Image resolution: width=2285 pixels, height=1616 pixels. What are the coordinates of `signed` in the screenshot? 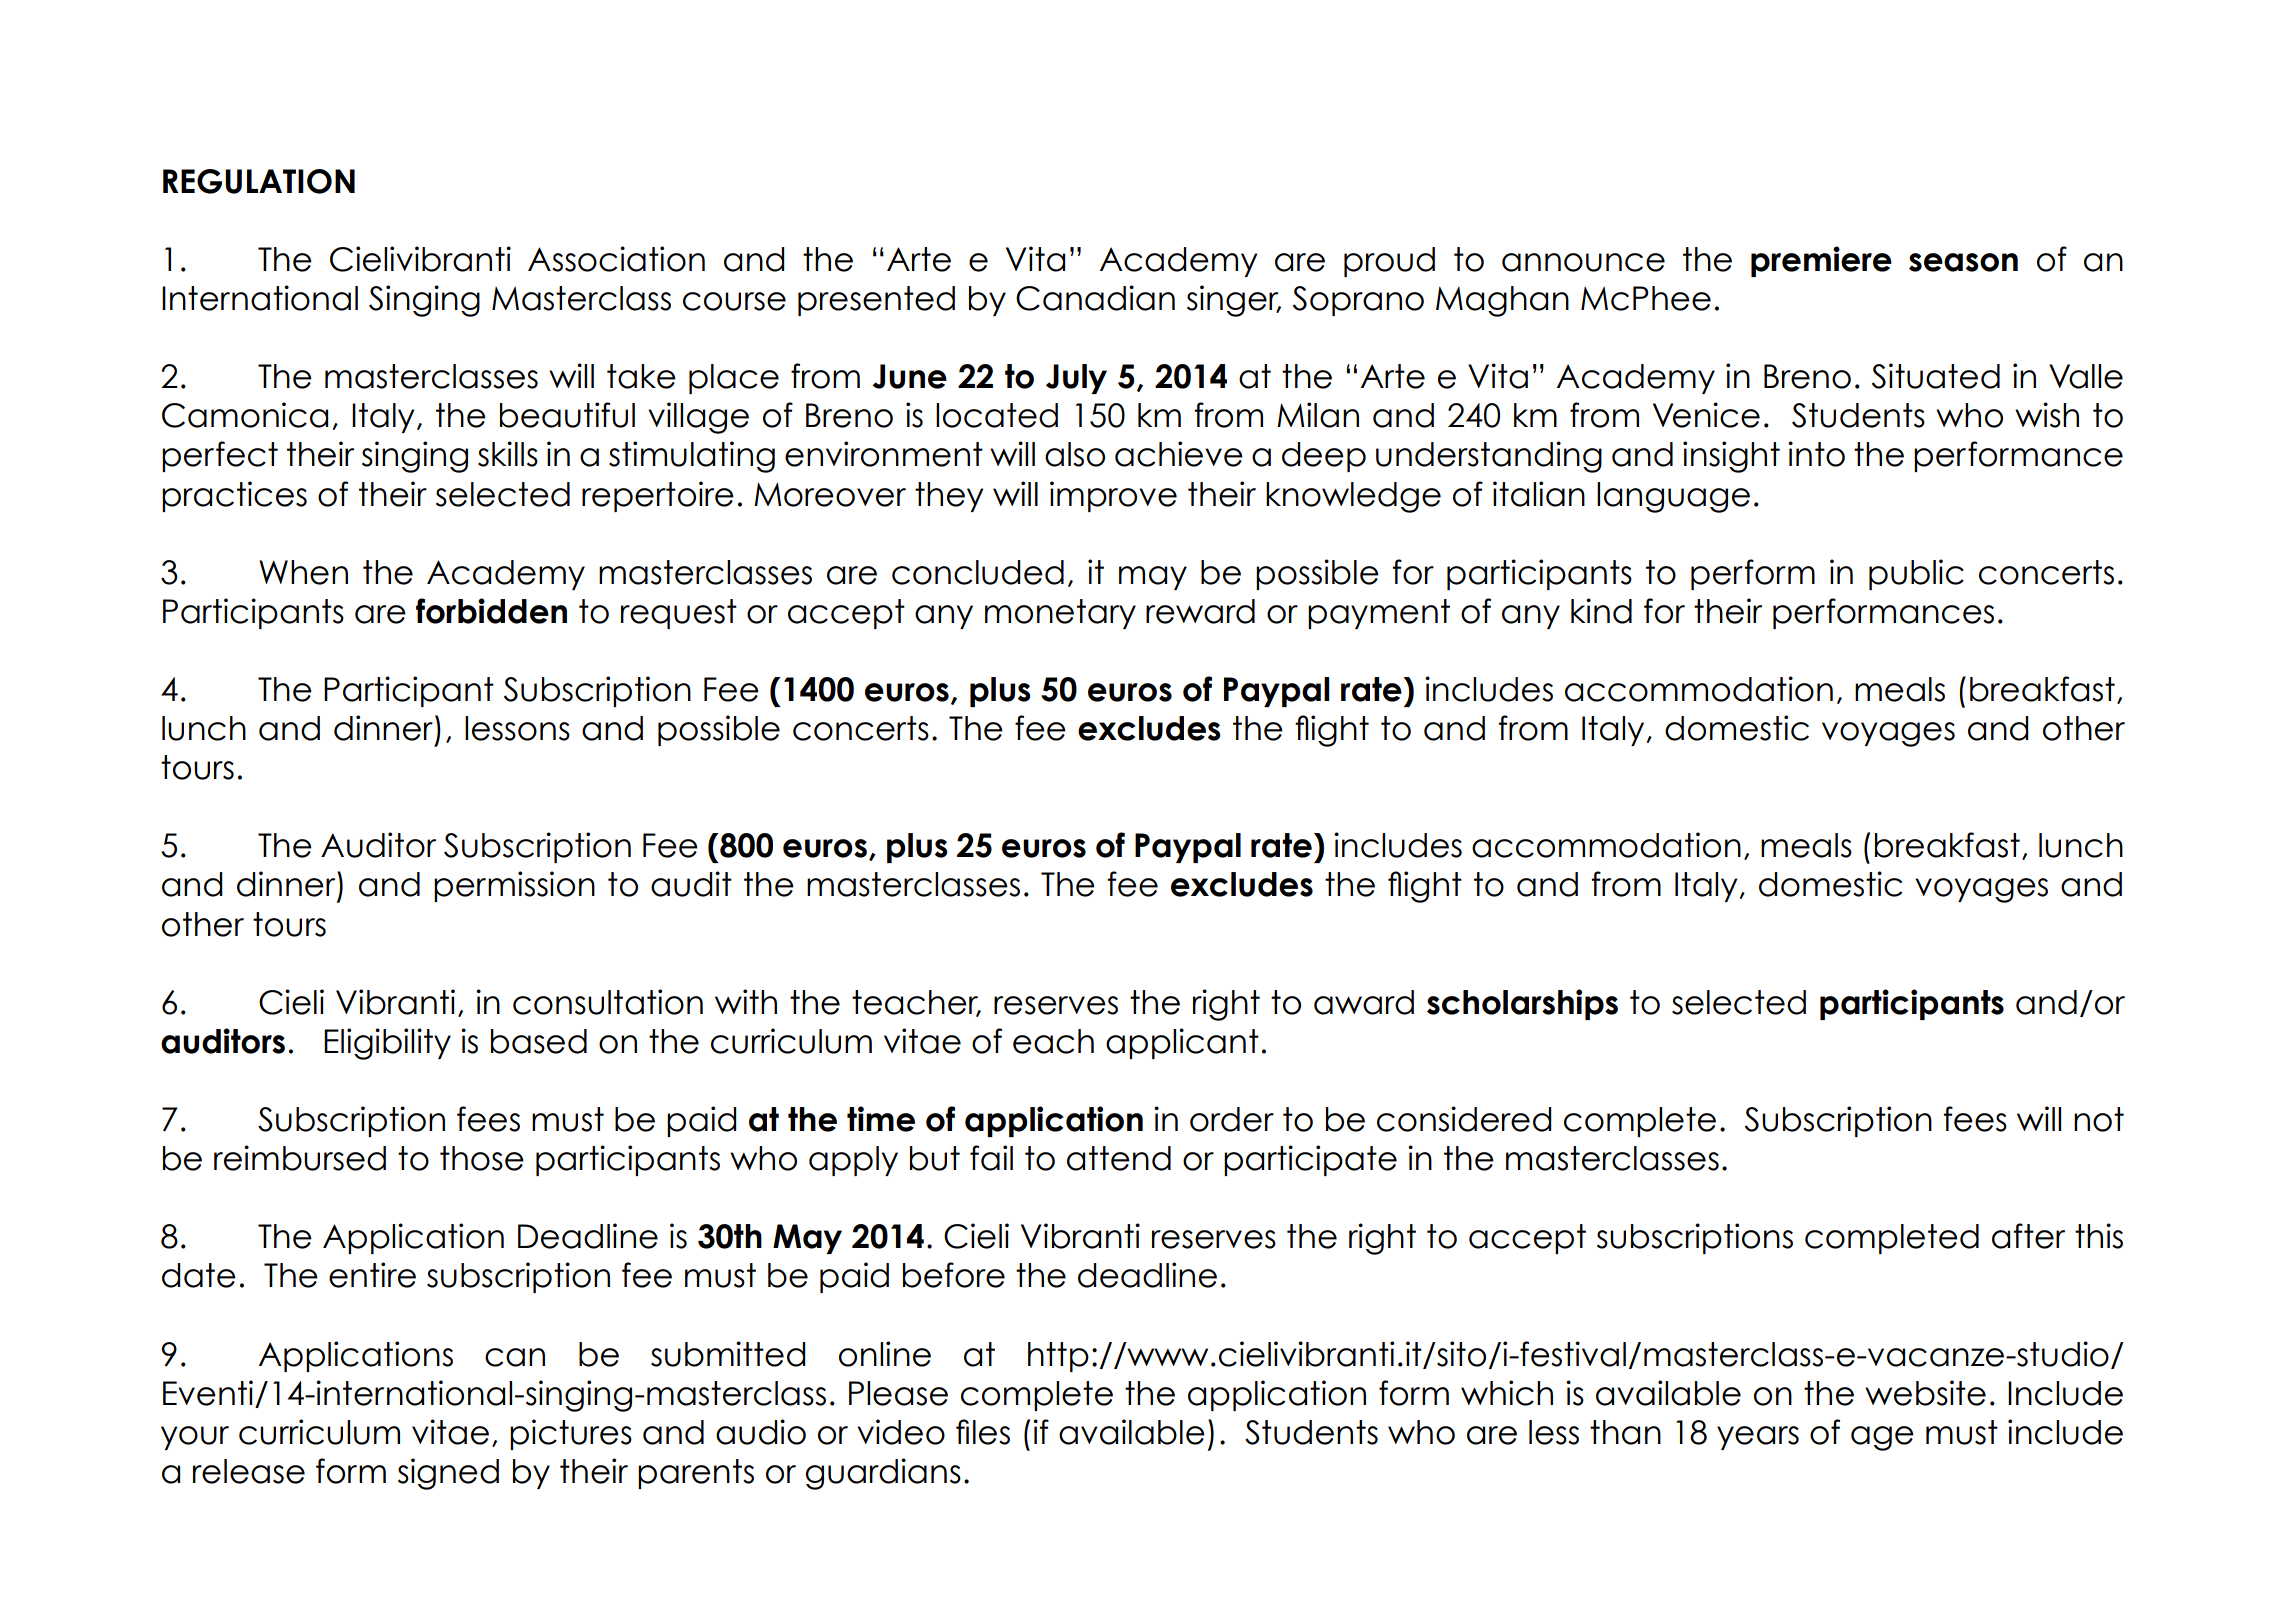 It's located at (448, 1474).
